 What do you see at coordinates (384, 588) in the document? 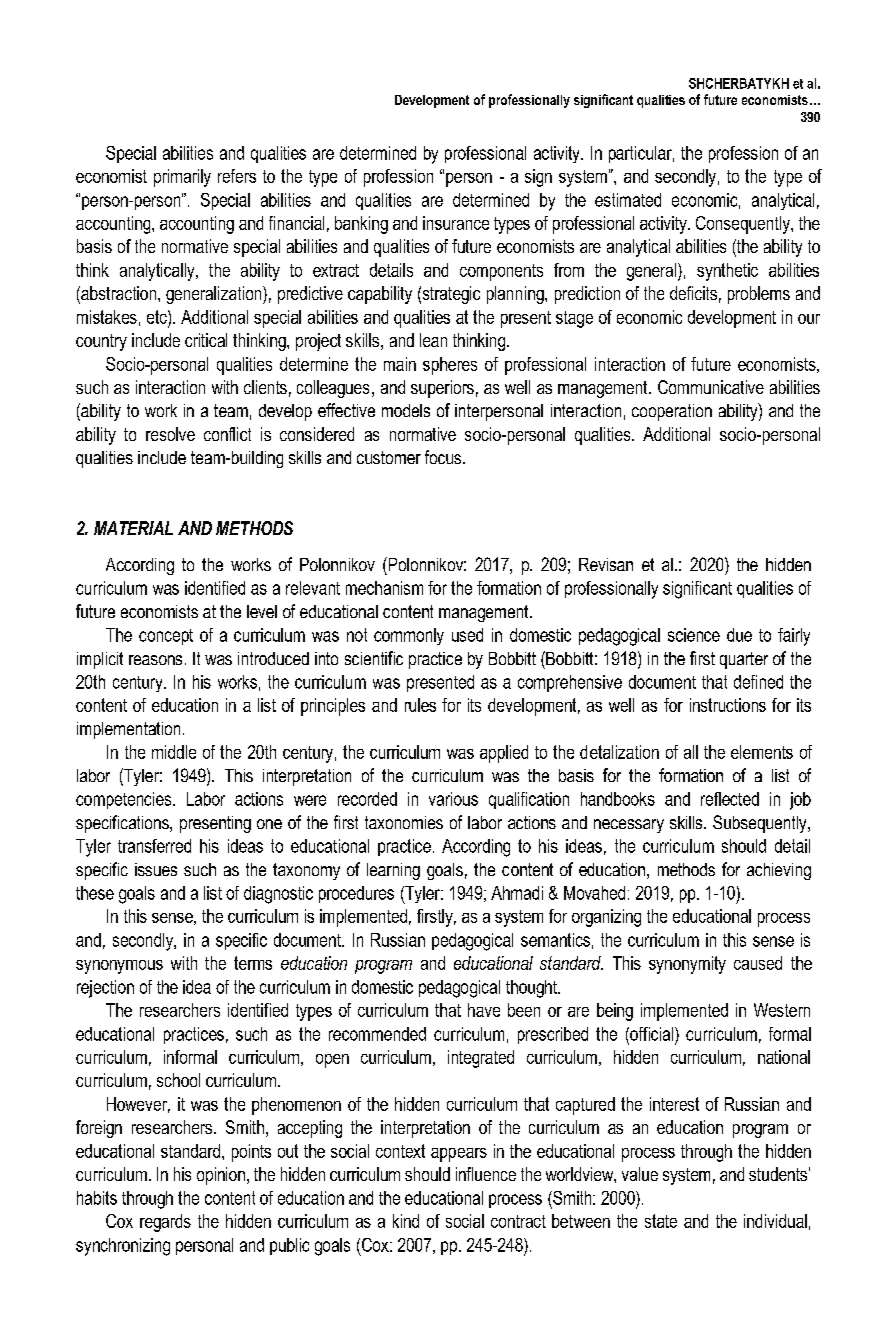
I see `mechanism` at bounding box center [384, 588].
